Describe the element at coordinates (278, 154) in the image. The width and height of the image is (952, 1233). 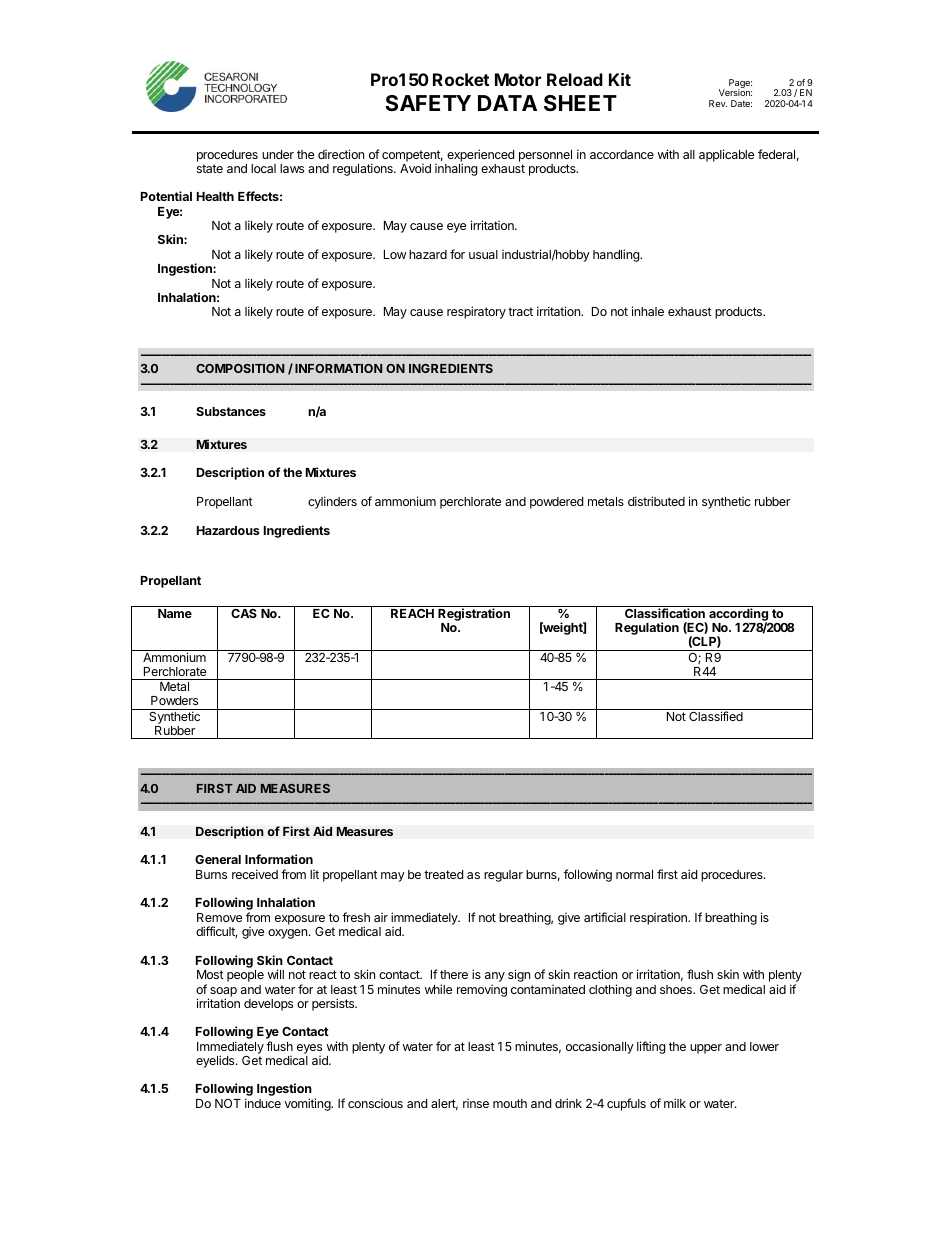
I see `under` at that location.
